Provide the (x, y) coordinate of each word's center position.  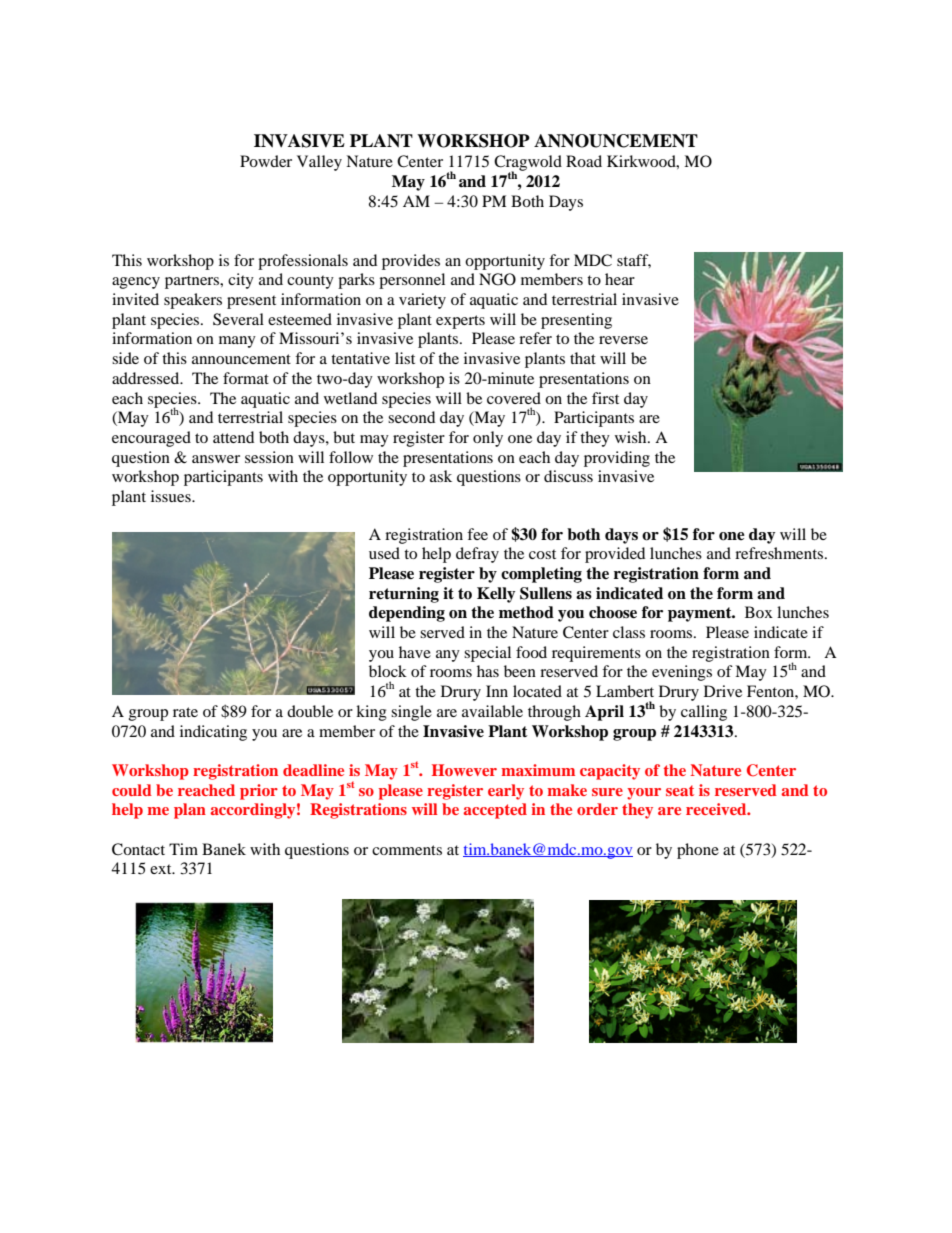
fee (477, 534)
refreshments (780, 553)
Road (584, 161)
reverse (623, 340)
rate (185, 712)
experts (460, 322)
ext (162, 869)
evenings (682, 673)
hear (620, 279)
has (488, 671)
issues (172, 496)
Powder (266, 161)
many (237, 342)
